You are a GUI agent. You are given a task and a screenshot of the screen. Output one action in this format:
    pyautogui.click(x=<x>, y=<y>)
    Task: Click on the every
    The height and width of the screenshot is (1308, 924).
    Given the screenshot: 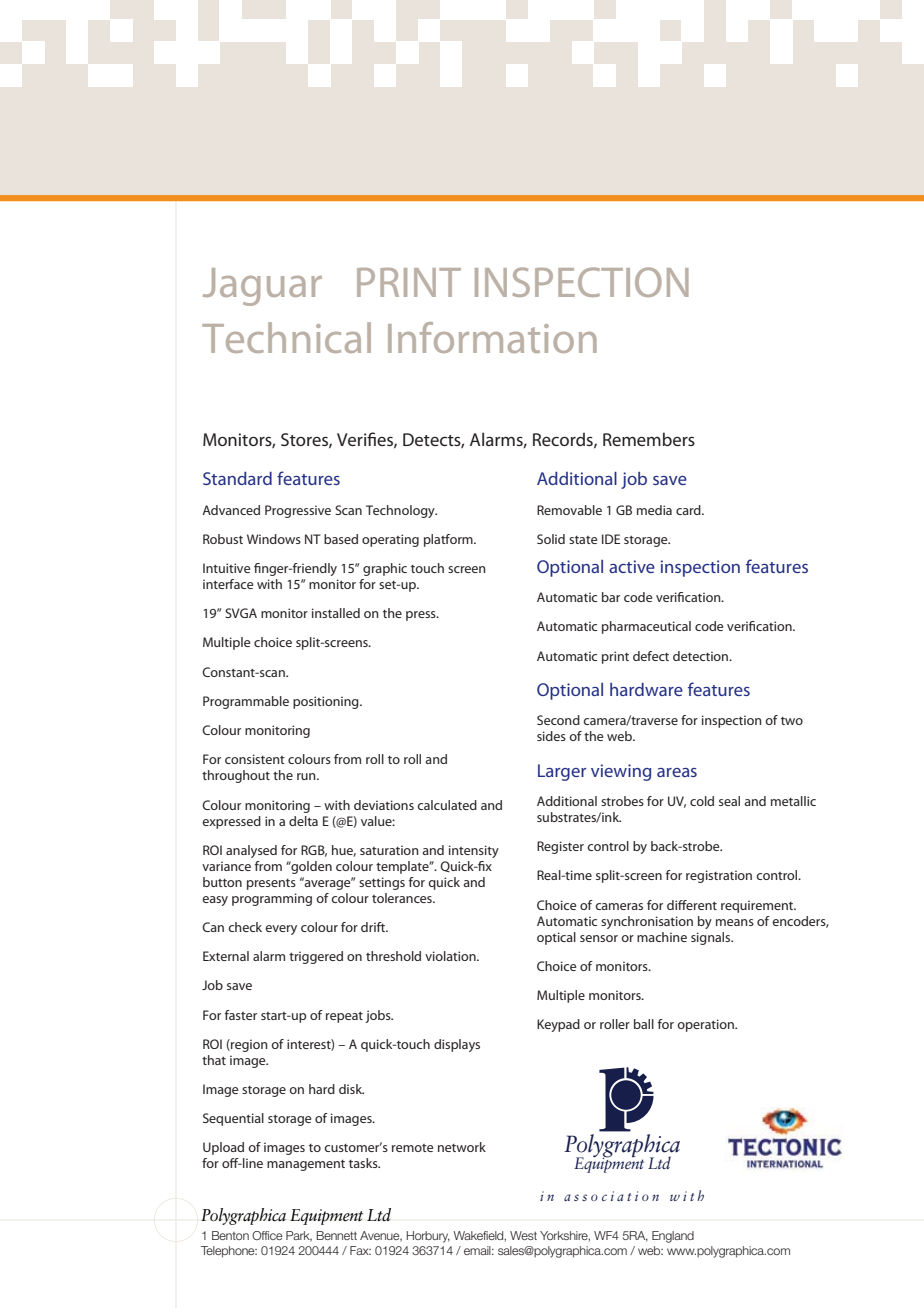 What is the action you would take?
    pyautogui.click(x=281, y=930)
